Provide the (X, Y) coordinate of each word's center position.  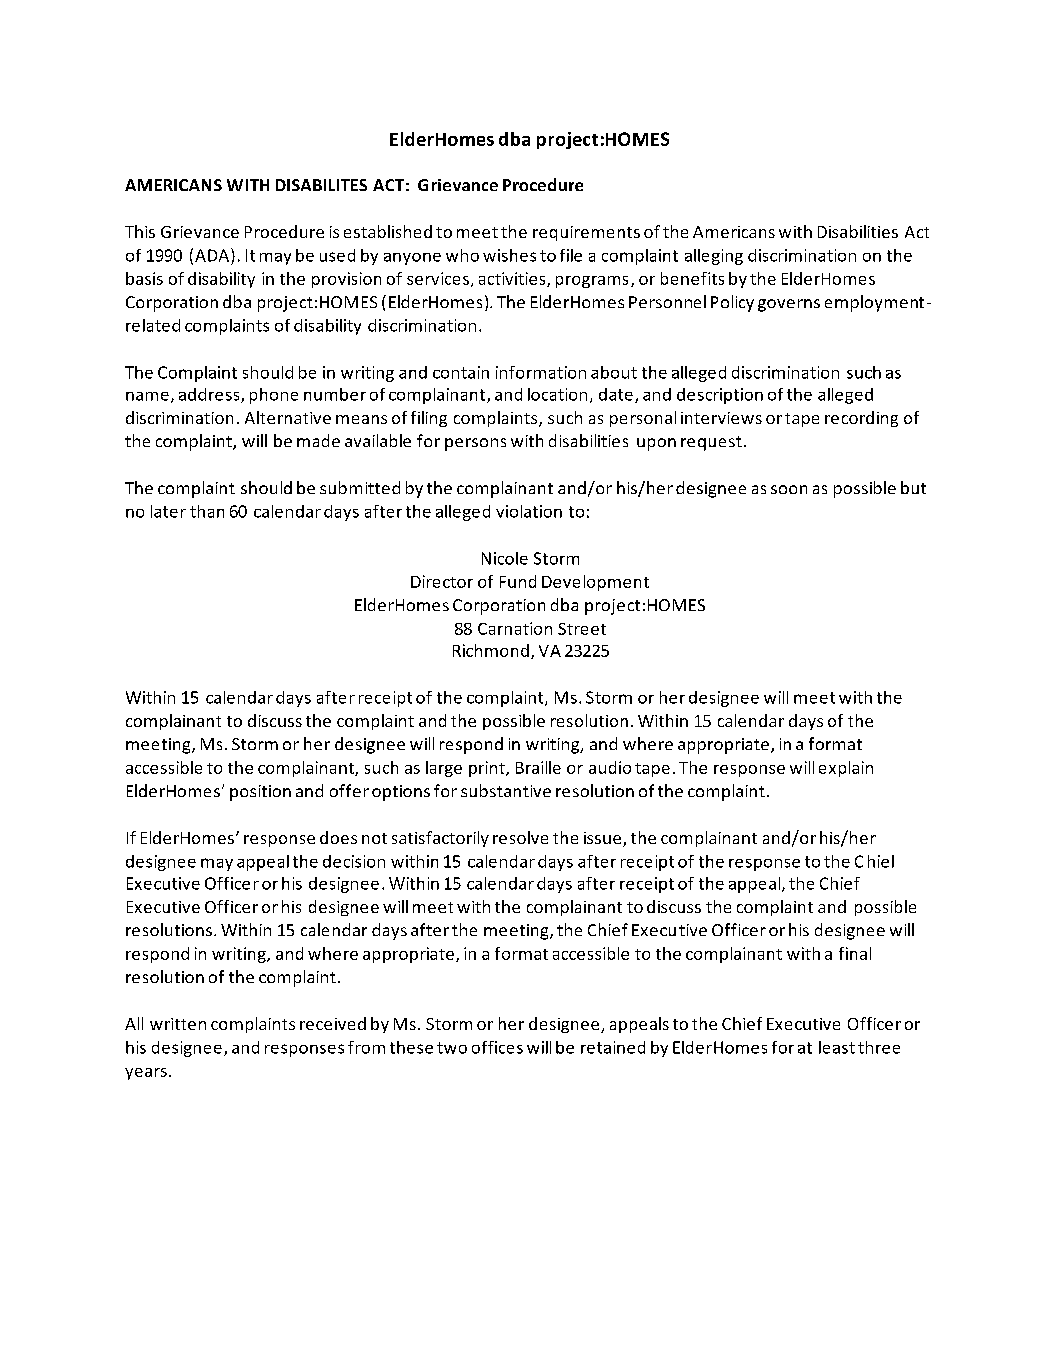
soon (789, 489)
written (178, 1024)
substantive (506, 790)
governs (789, 305)
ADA (213, 255)
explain (846, 769)
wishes (509, 255)
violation (529, 511)
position (260, 793)
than (207, 511)
